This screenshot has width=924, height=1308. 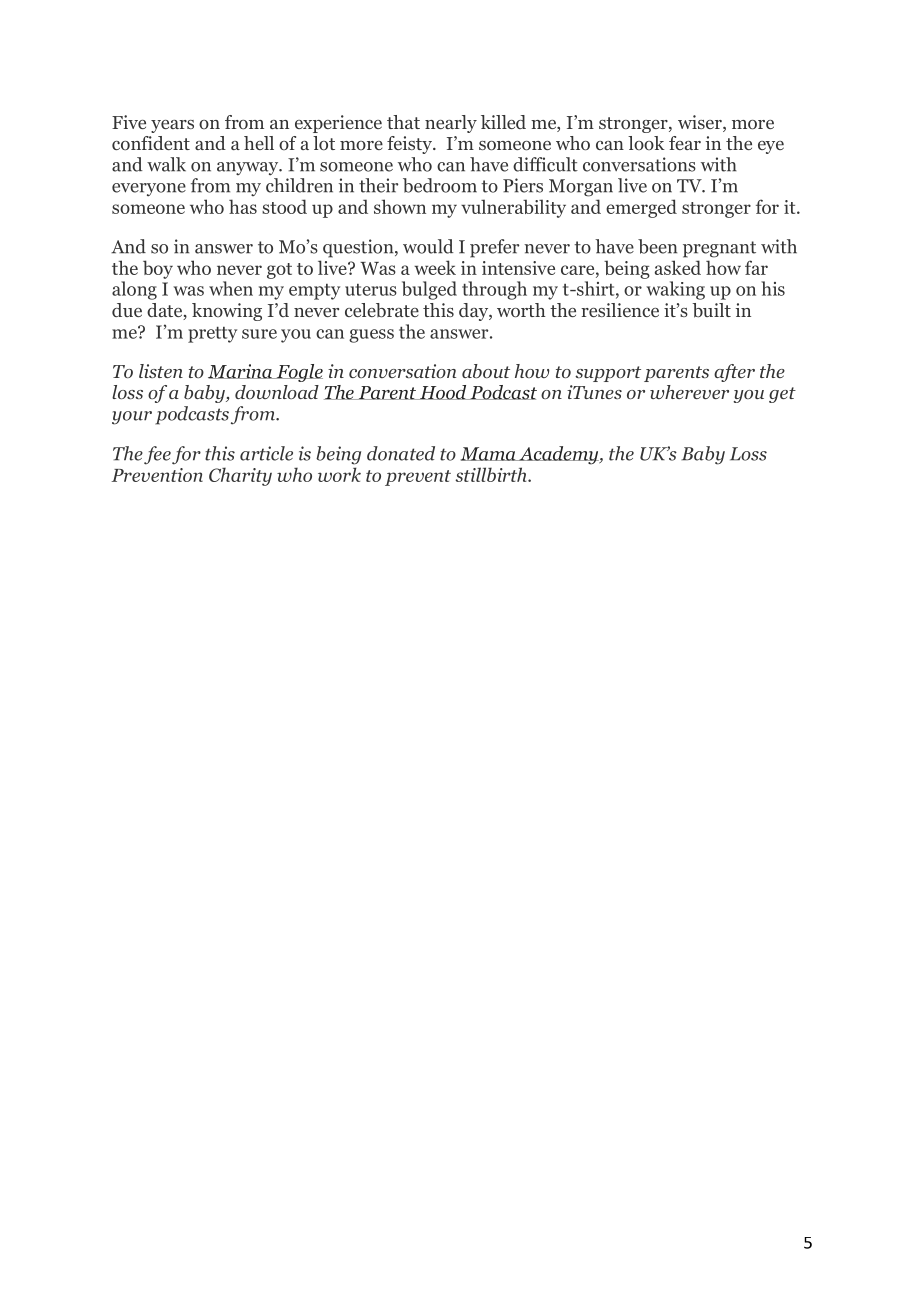 I want to click on would, so click(x=428, y=246).
